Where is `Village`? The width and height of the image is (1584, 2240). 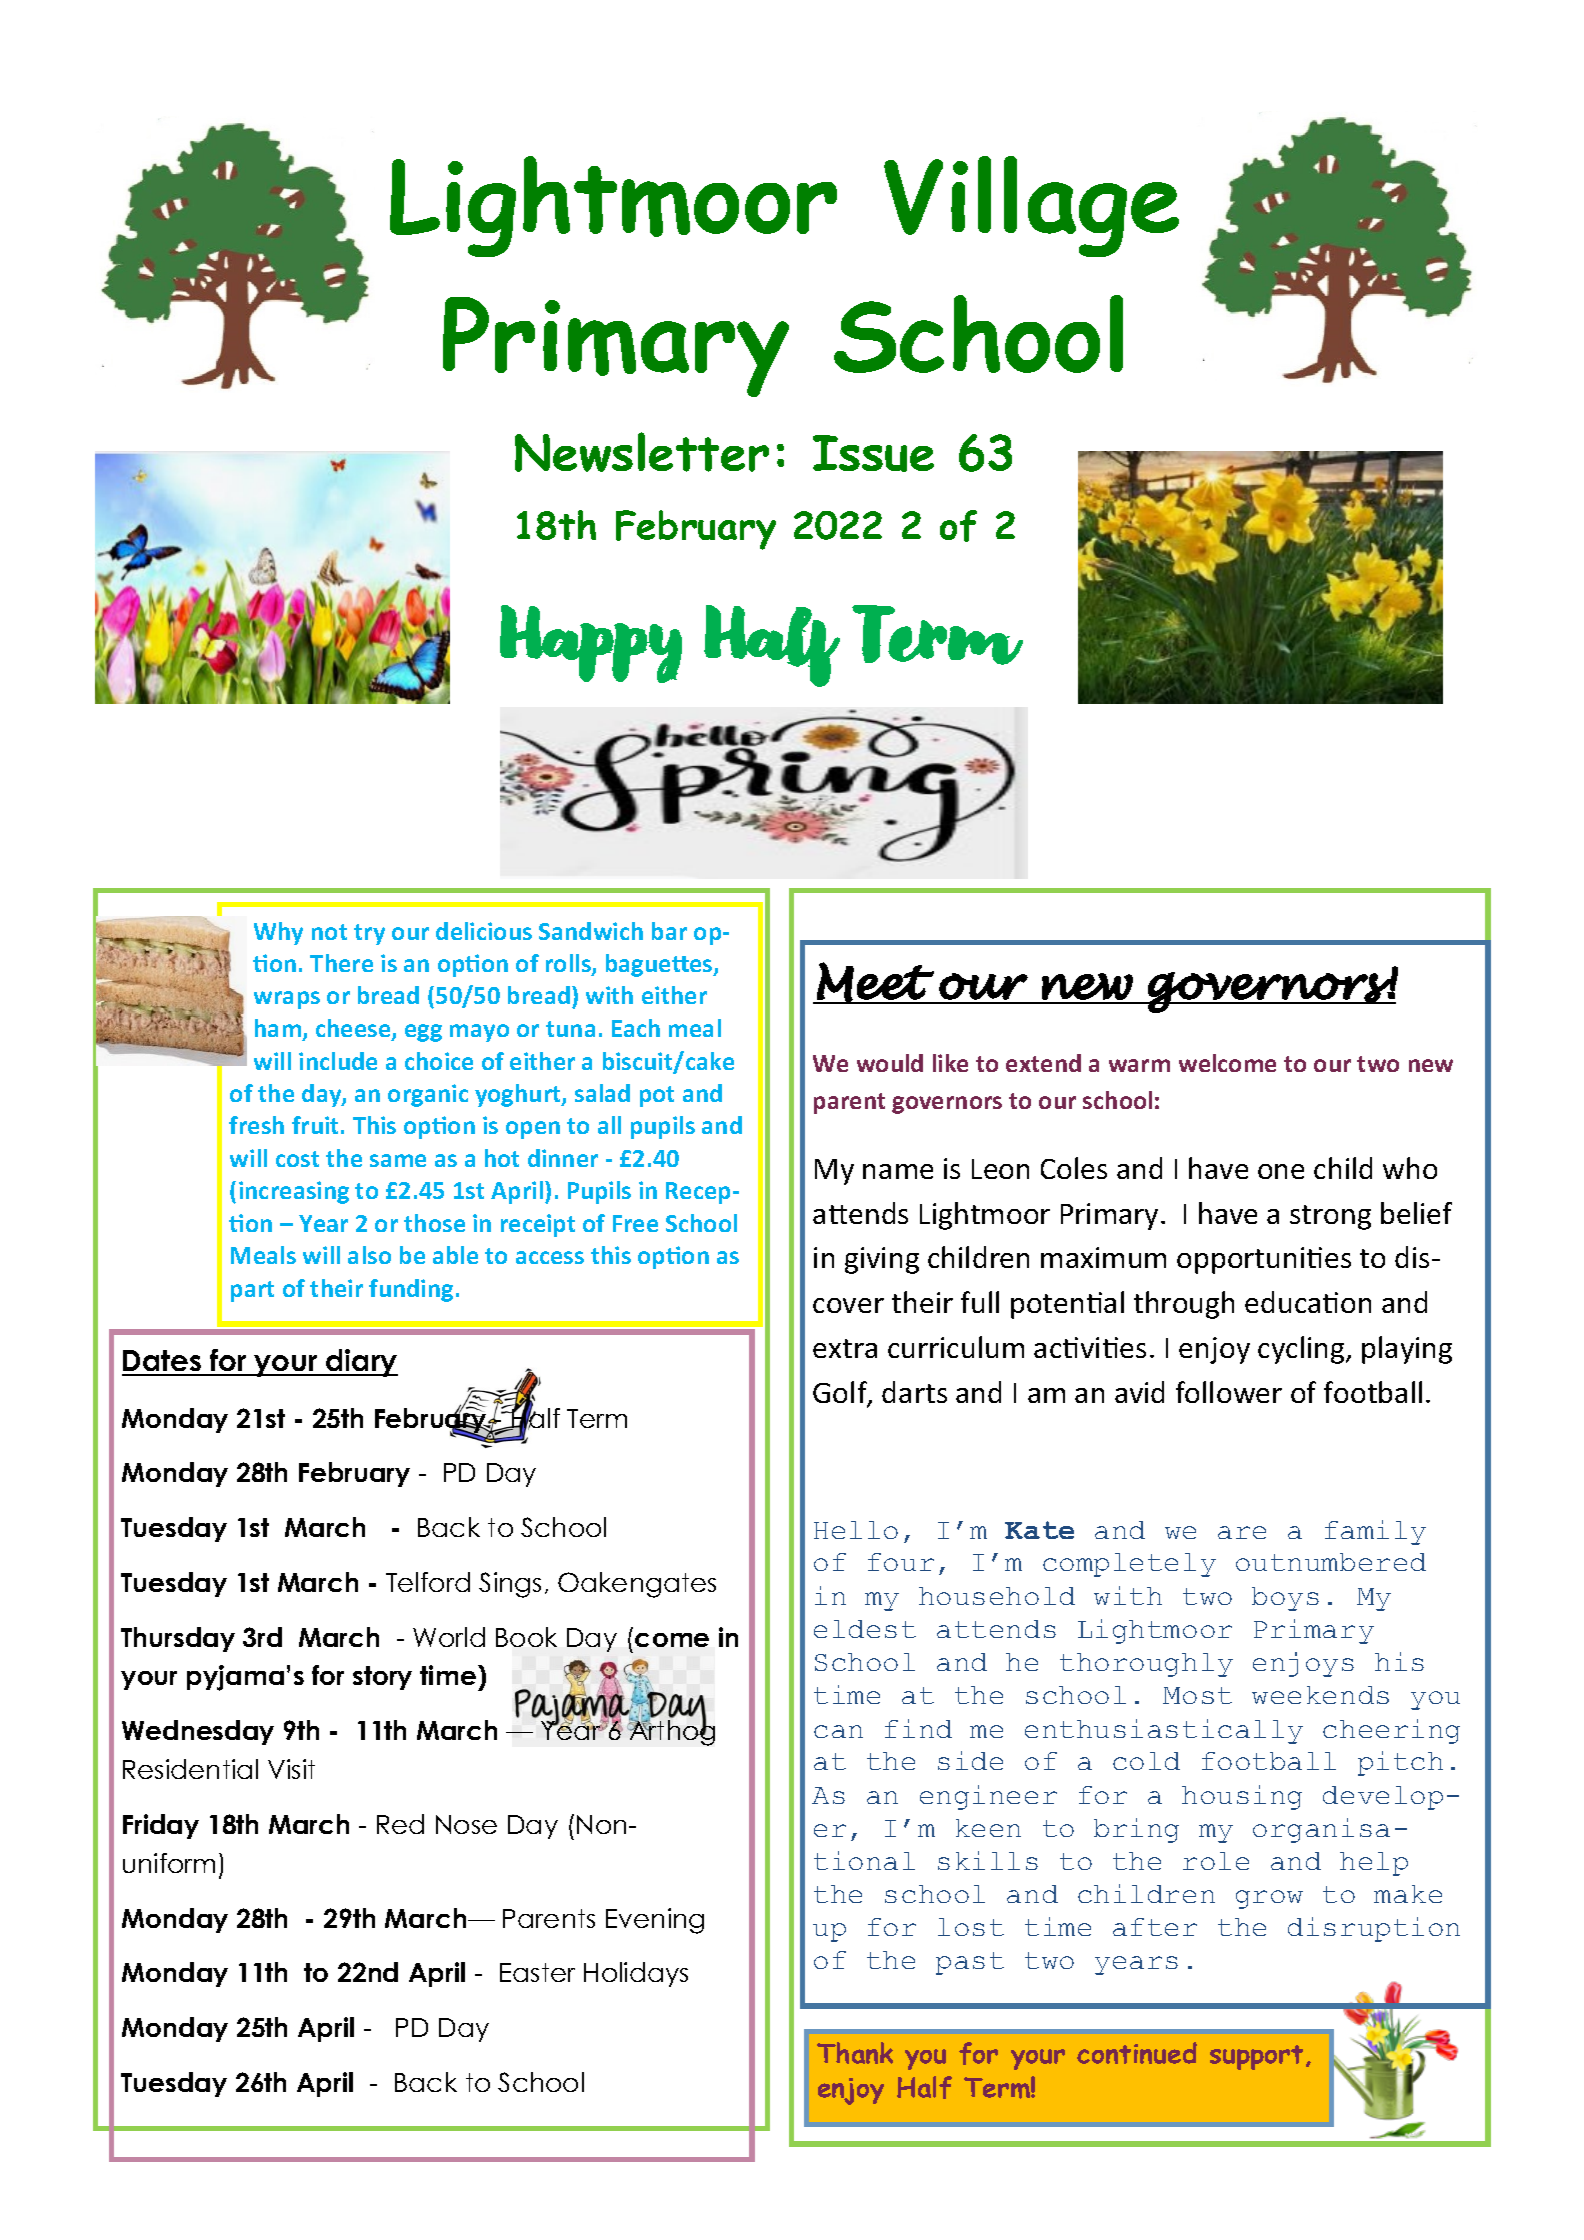 Village is located at coordinates (1031, 206).
